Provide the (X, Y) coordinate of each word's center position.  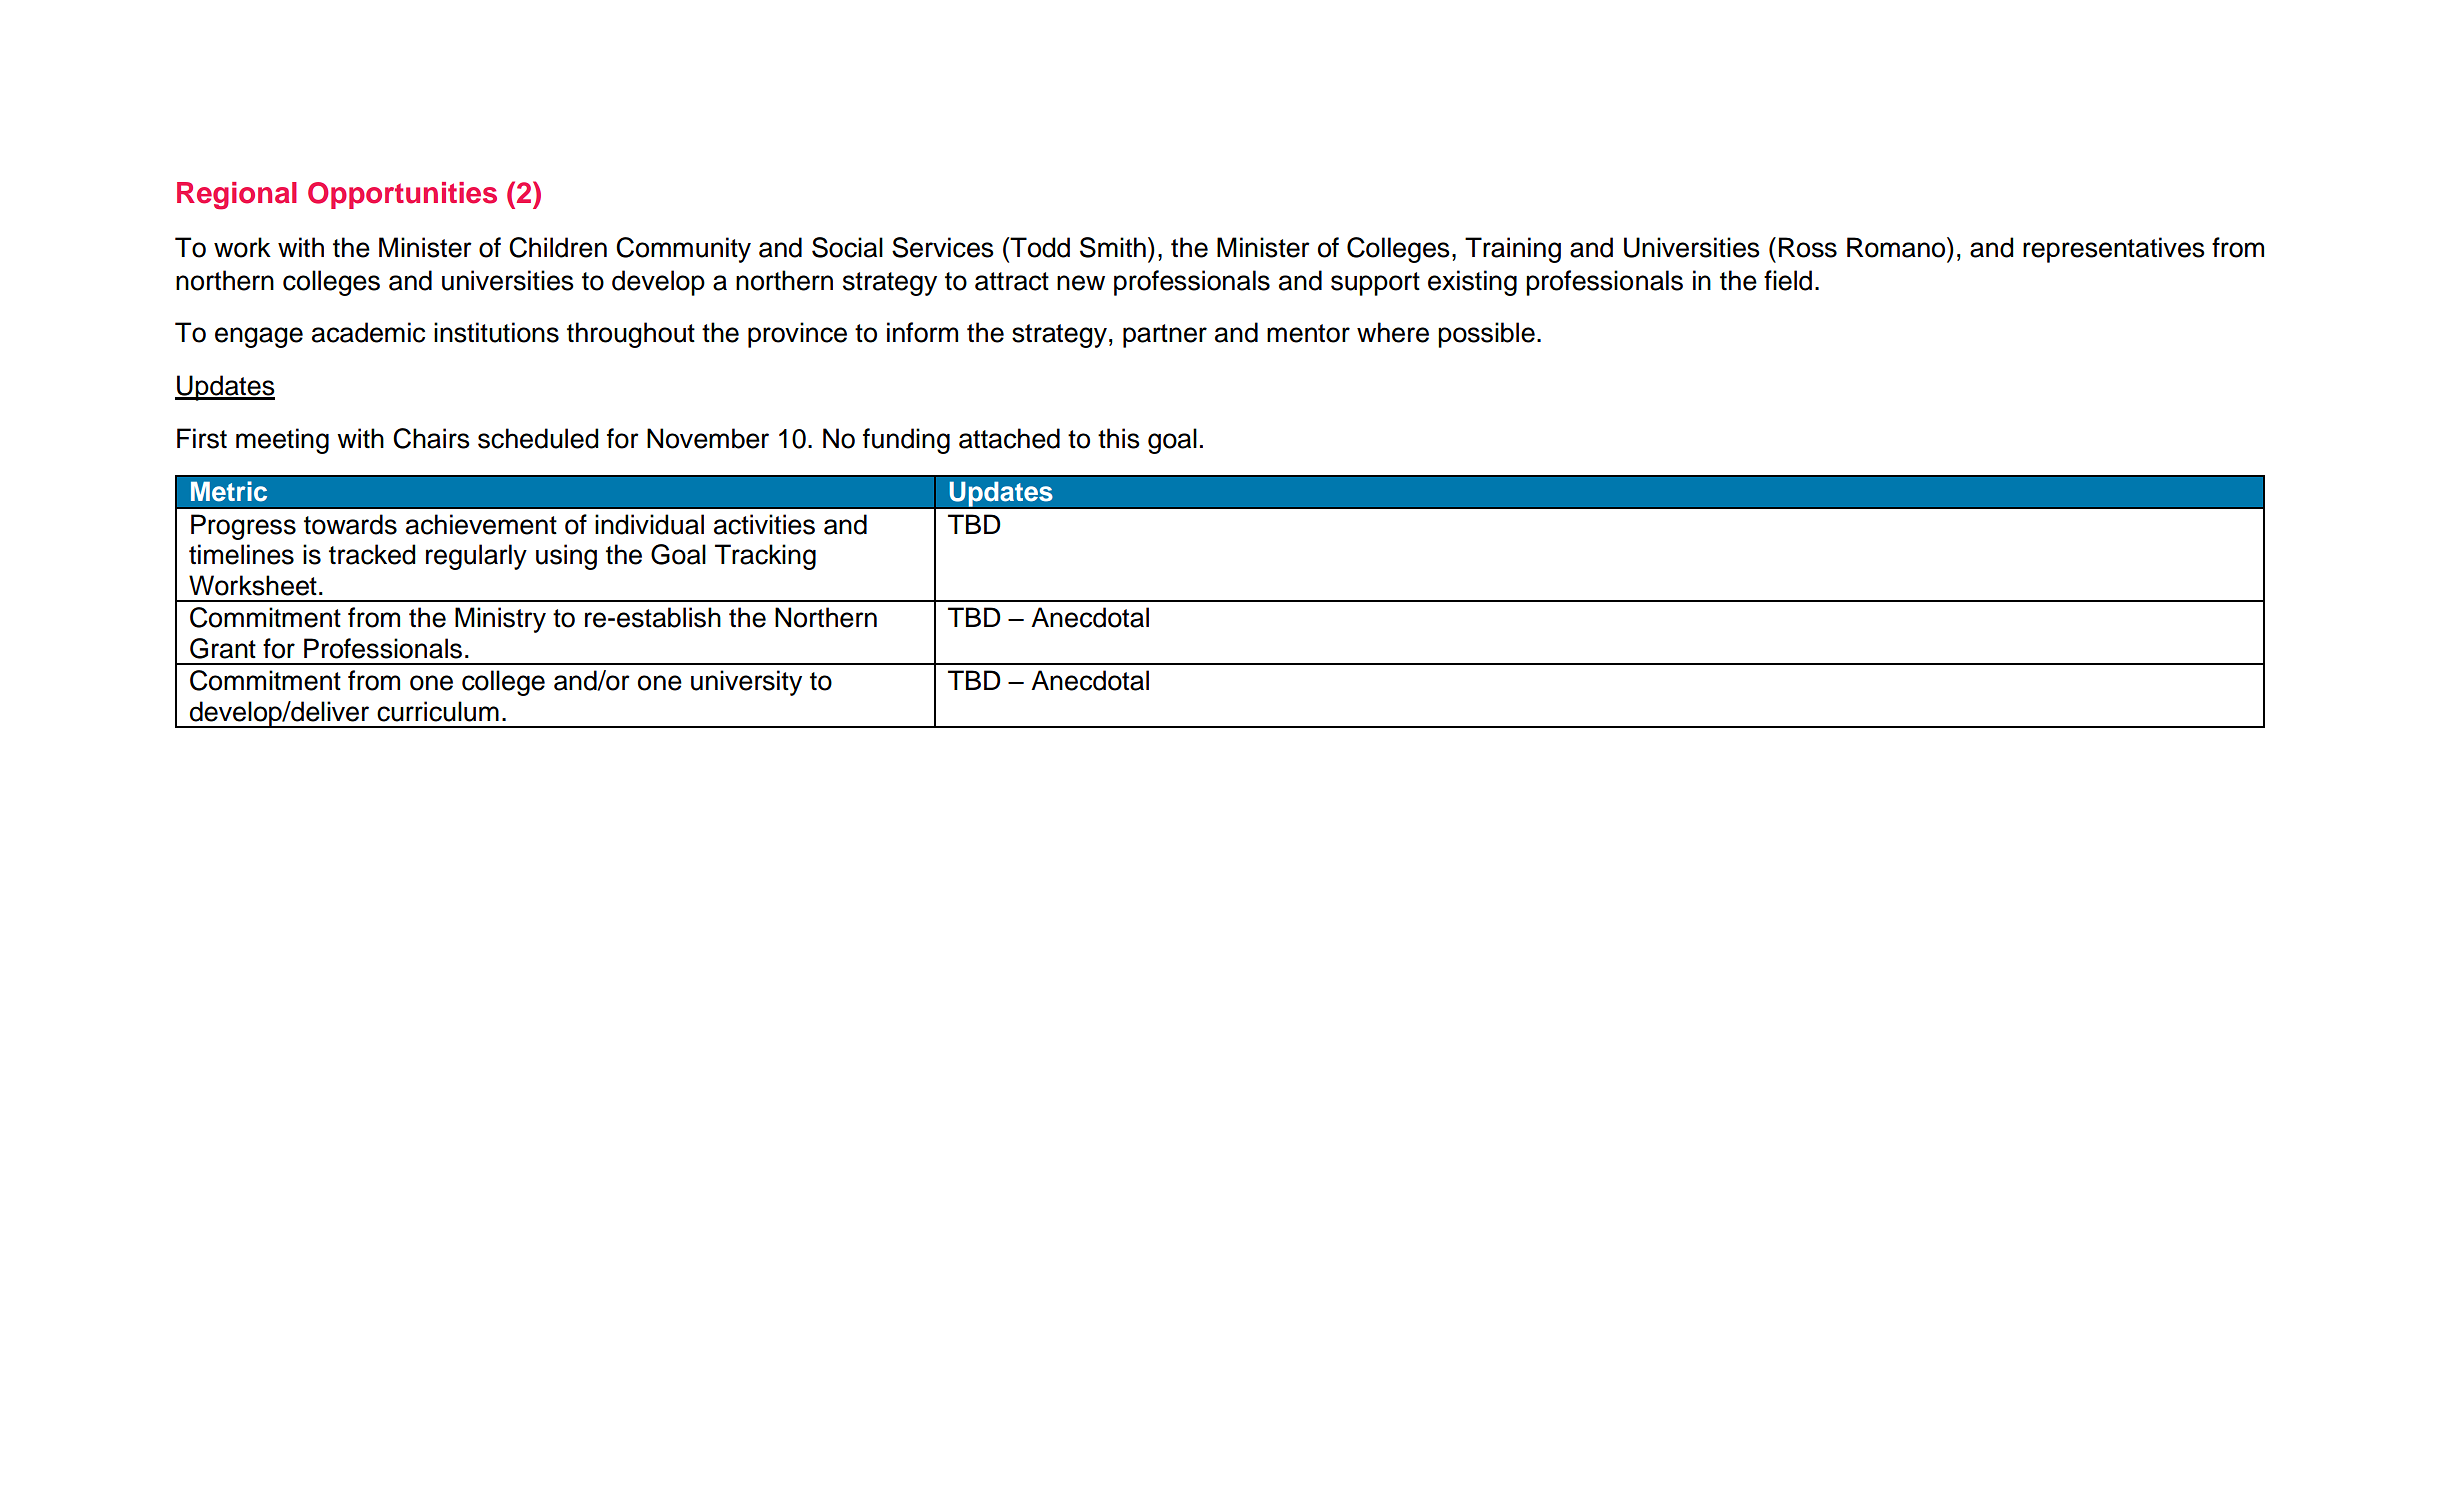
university (746, 683)
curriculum (438, 711)
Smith (1113, 247)
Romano (1897, 247)
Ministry (500, 620)
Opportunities (402, 195)
